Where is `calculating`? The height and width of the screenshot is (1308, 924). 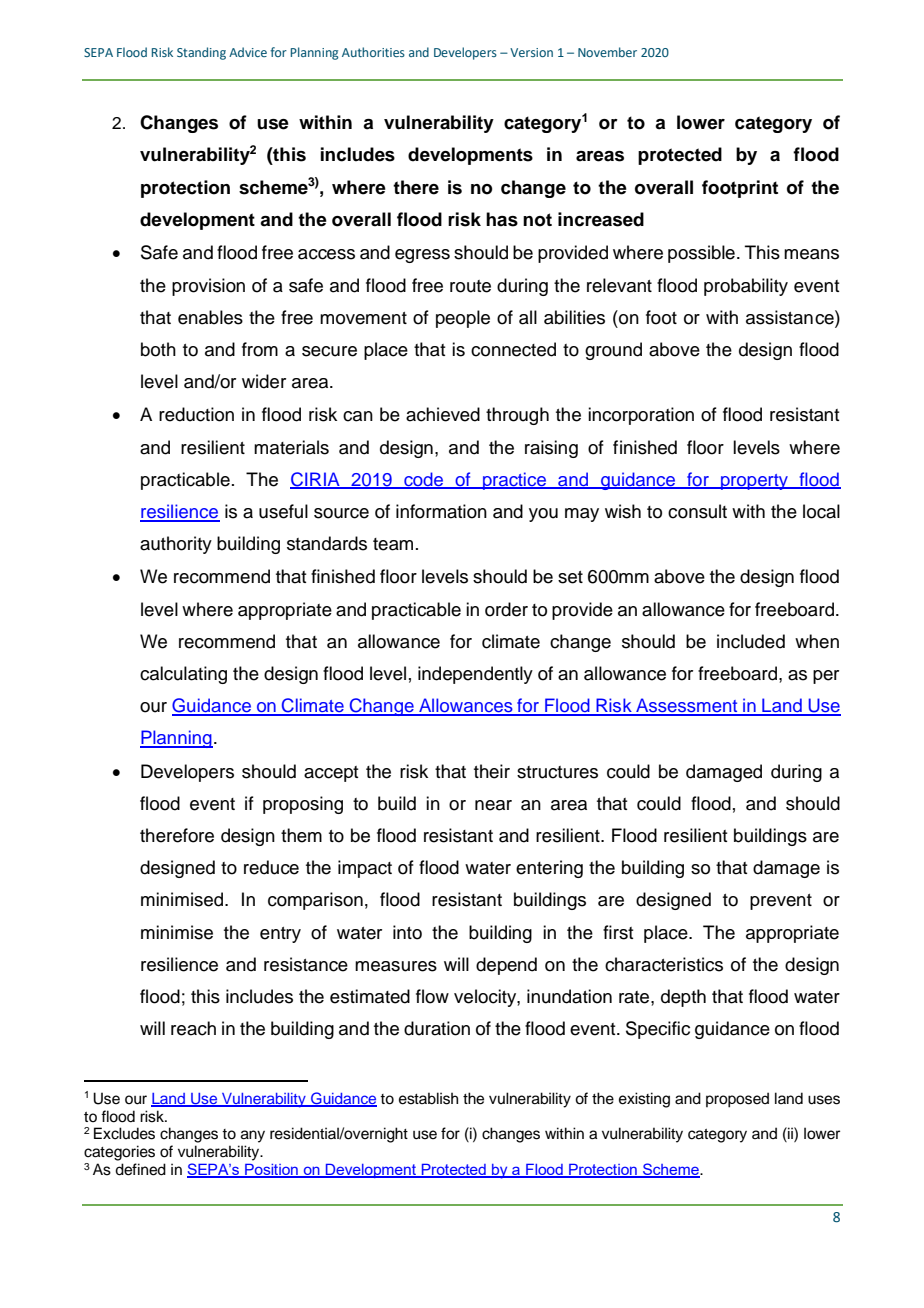
calculating is located at coordinates (183, 675).
